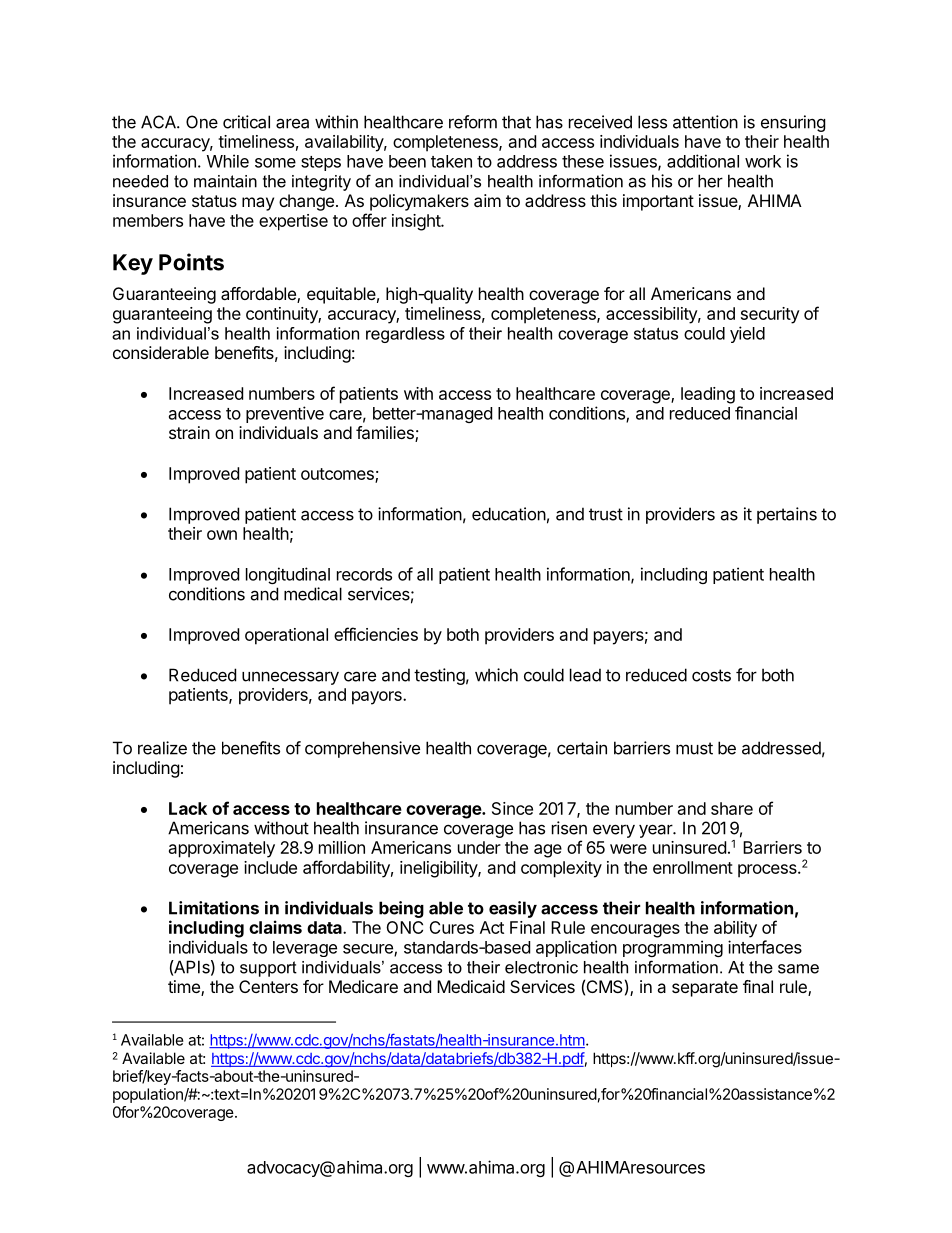  I want to click on education, so click(509, 514).
